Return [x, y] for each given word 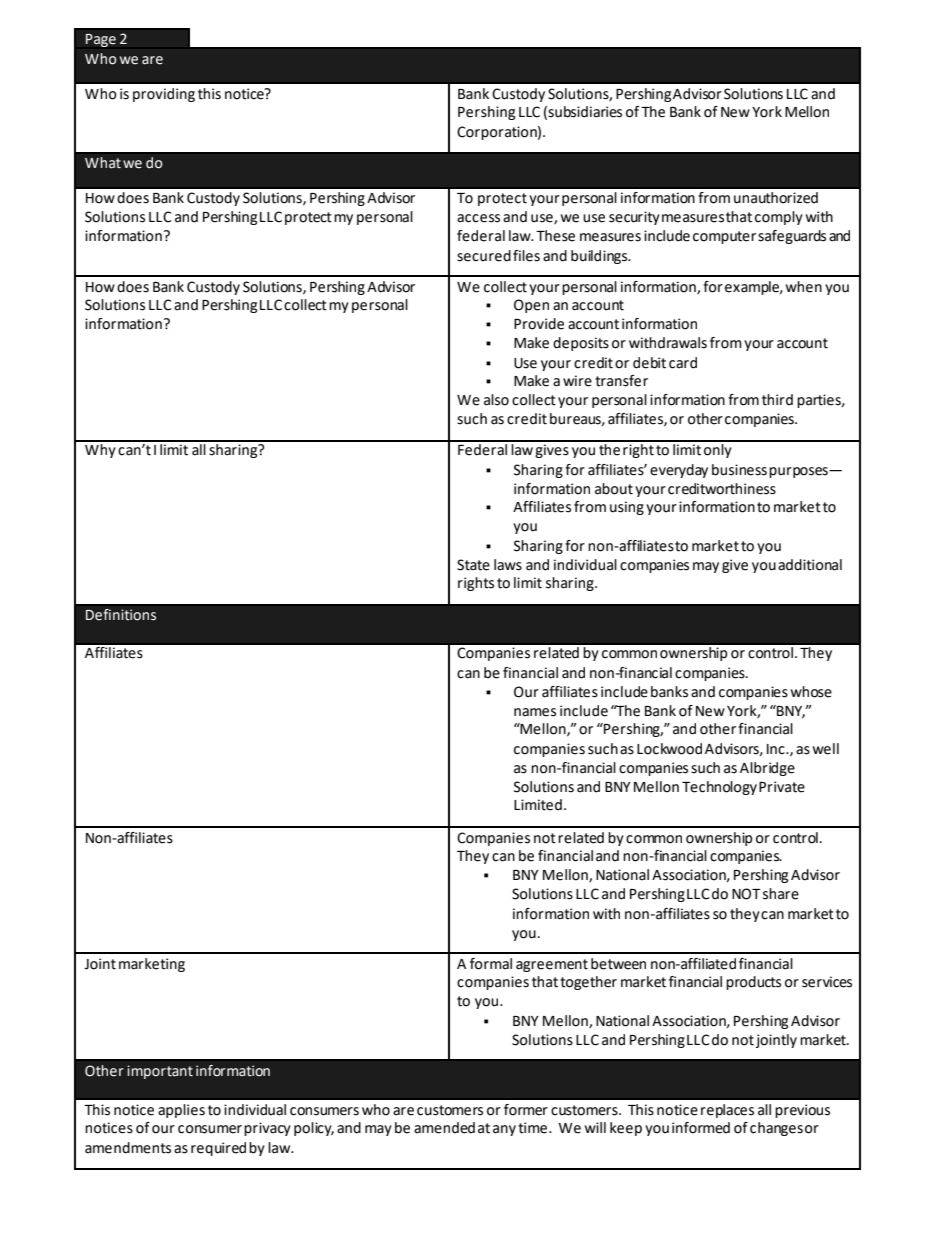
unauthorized [776, 198]
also [496, 400]
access [478, 218]
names [535, 712]
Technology [719, 788]
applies [181, 1111]
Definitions [121, 615]
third [777, 400]
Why [100, 449]
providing [164, 95]
